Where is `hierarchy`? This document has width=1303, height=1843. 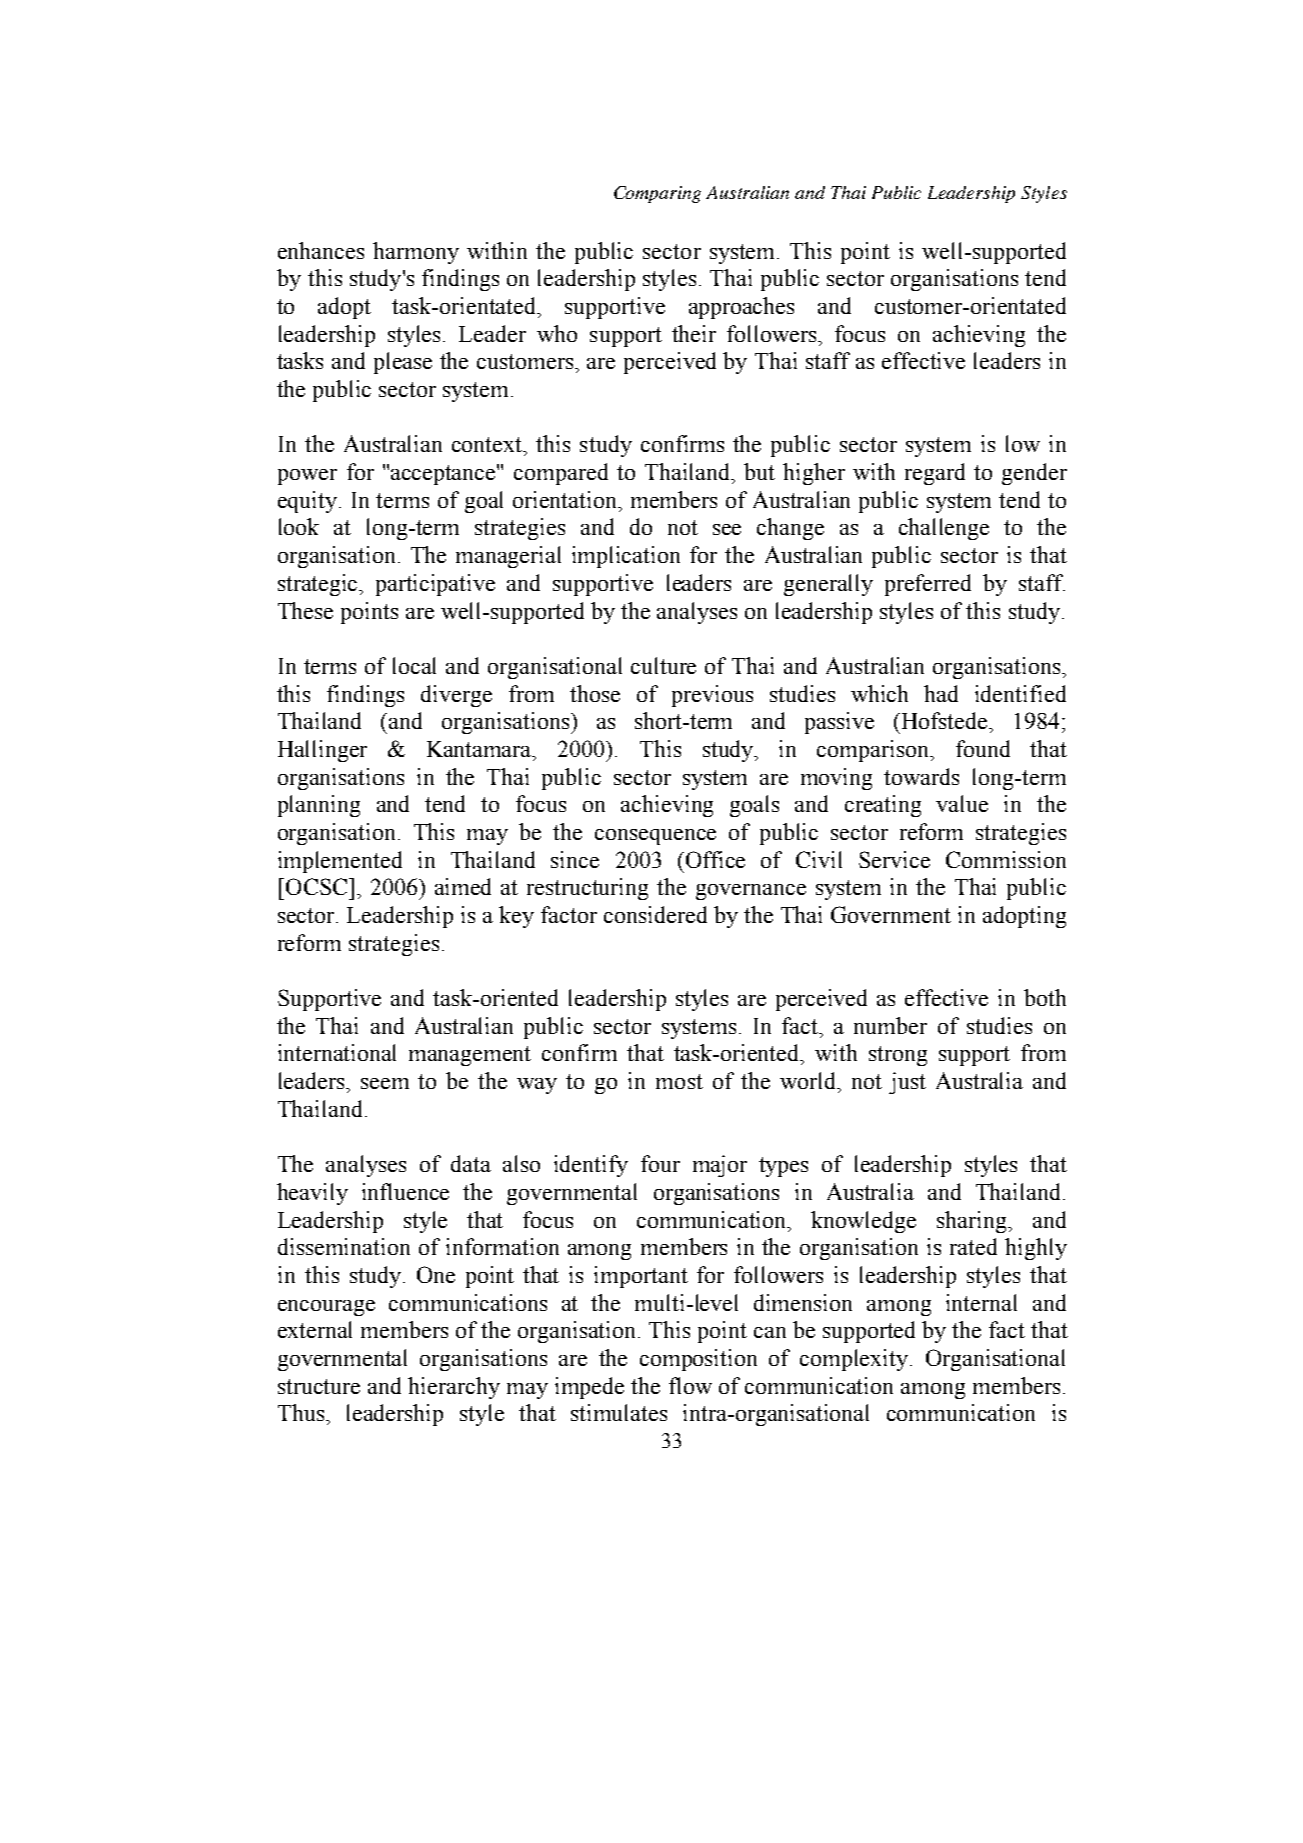
hierarchy is located at coordinates (454, 1388).
